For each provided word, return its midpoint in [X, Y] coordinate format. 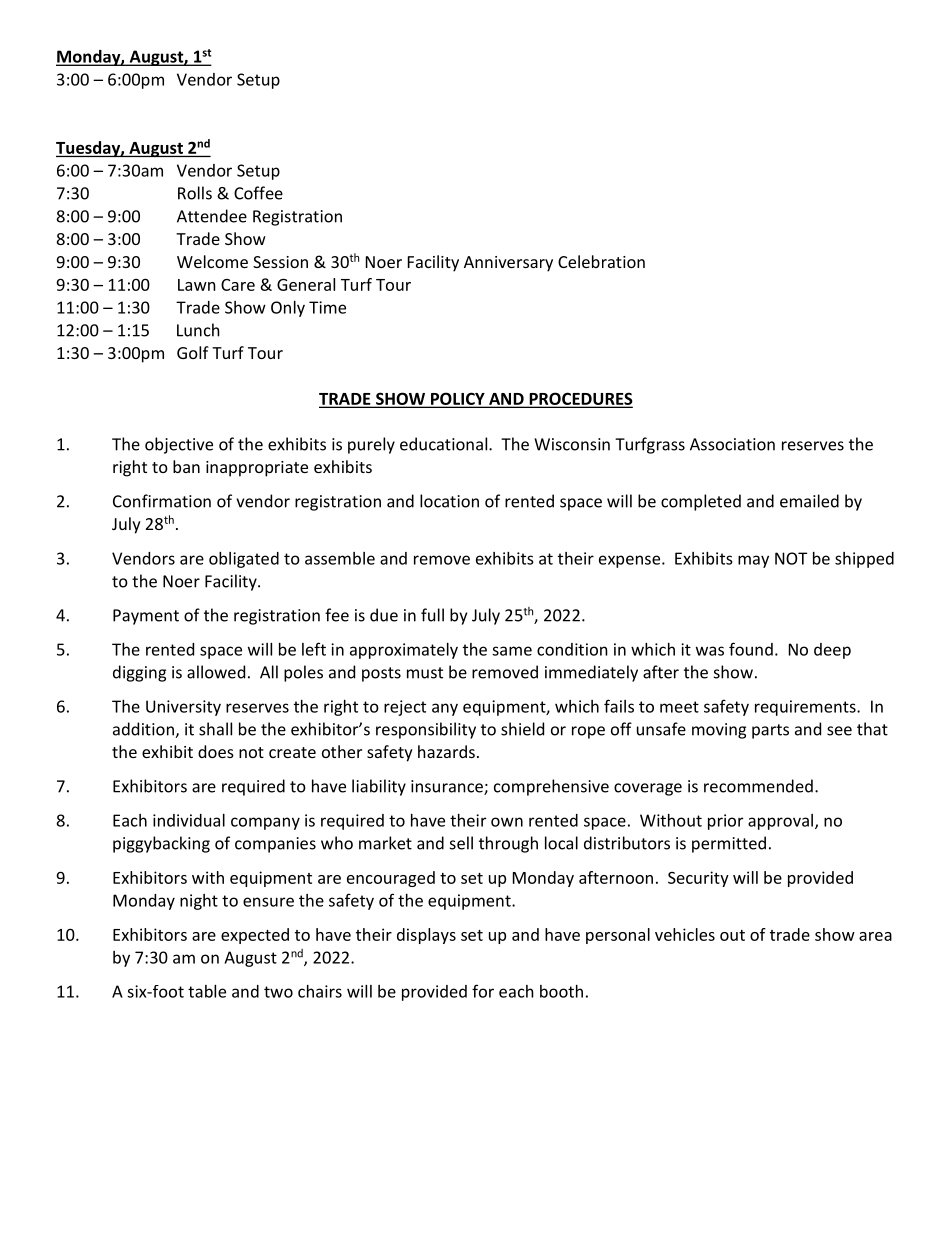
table [207, 991]
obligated [244, 560]
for [483, 991]
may [753, 561]
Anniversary [508, 264]
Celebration [601, 261]
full [432, 615]
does [216, 751]
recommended [758, 786]
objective [179, 445]
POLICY [458, 399]
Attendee [212, 216]
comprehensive [551, 787]
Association [732, 444]
